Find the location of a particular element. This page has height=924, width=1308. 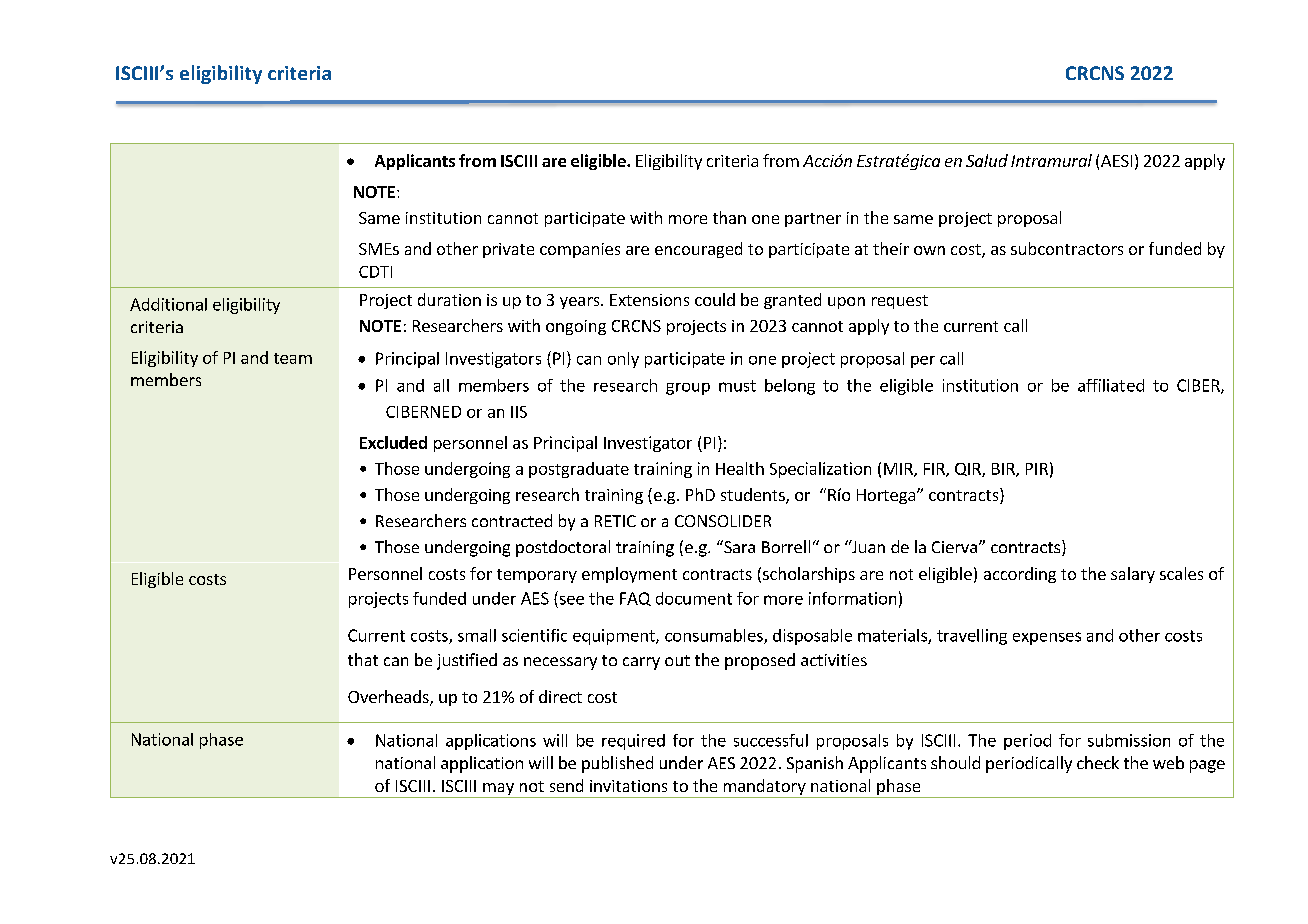

salary is located at coordinates (1133, 575).
